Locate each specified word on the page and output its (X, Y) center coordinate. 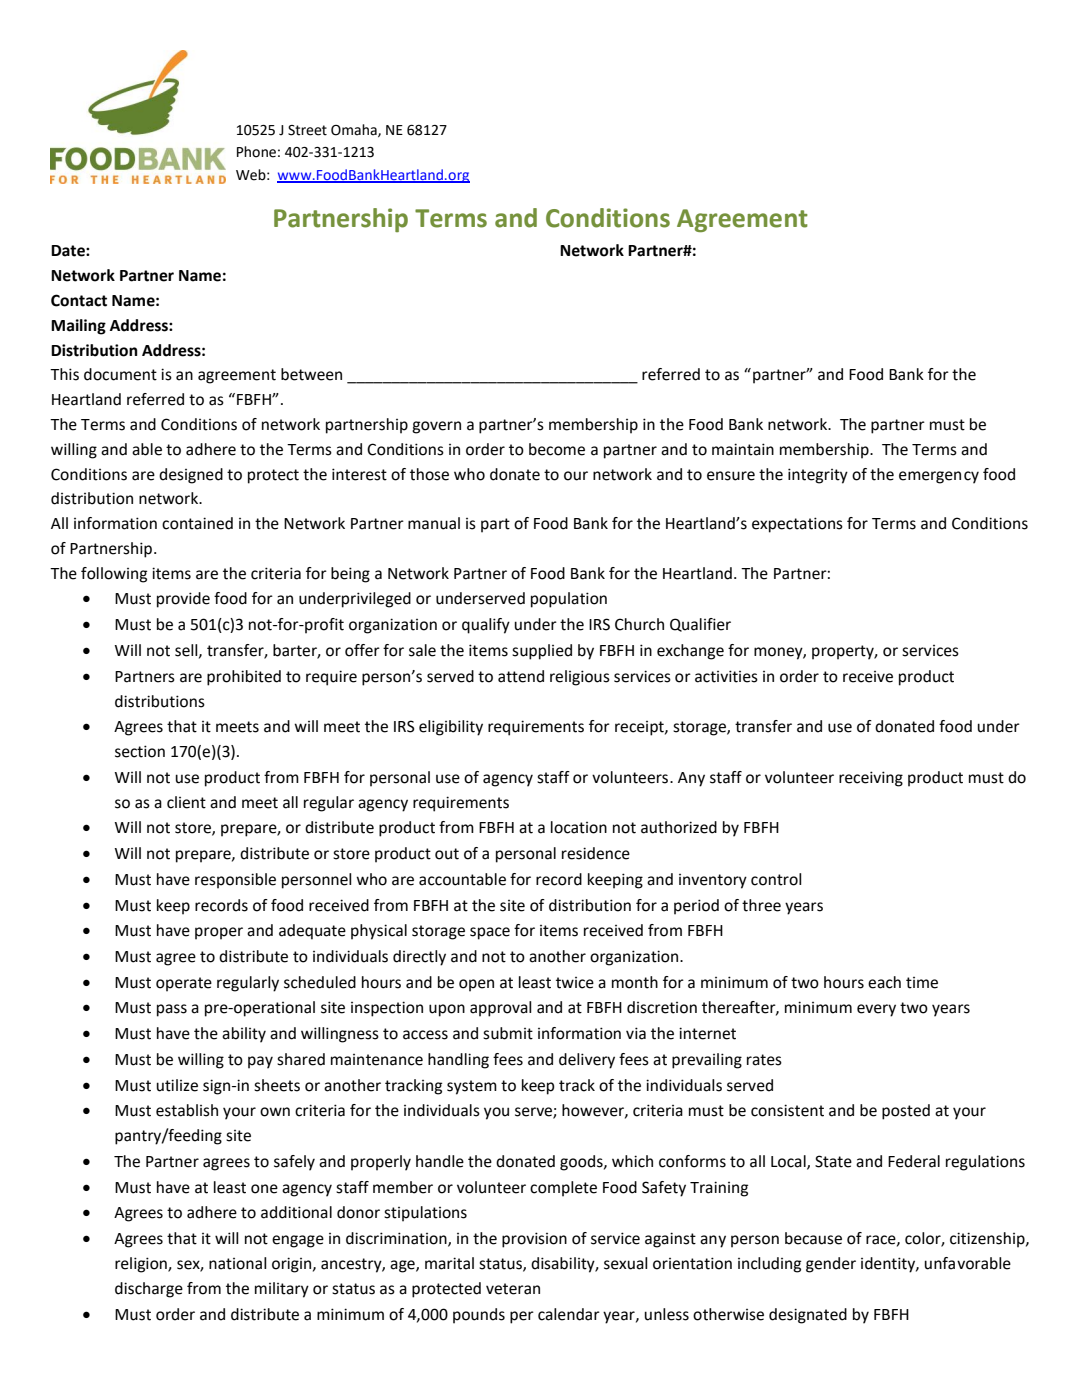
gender (831, 1265)
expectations (797, 525)
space (490, 933)
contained (197, 523)
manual (434, 523)
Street (307, 130)
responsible (235, 881)
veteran (513, 1289)
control (776, 879)
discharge (149, 1290)
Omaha (355, 130)
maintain (743, 449)
